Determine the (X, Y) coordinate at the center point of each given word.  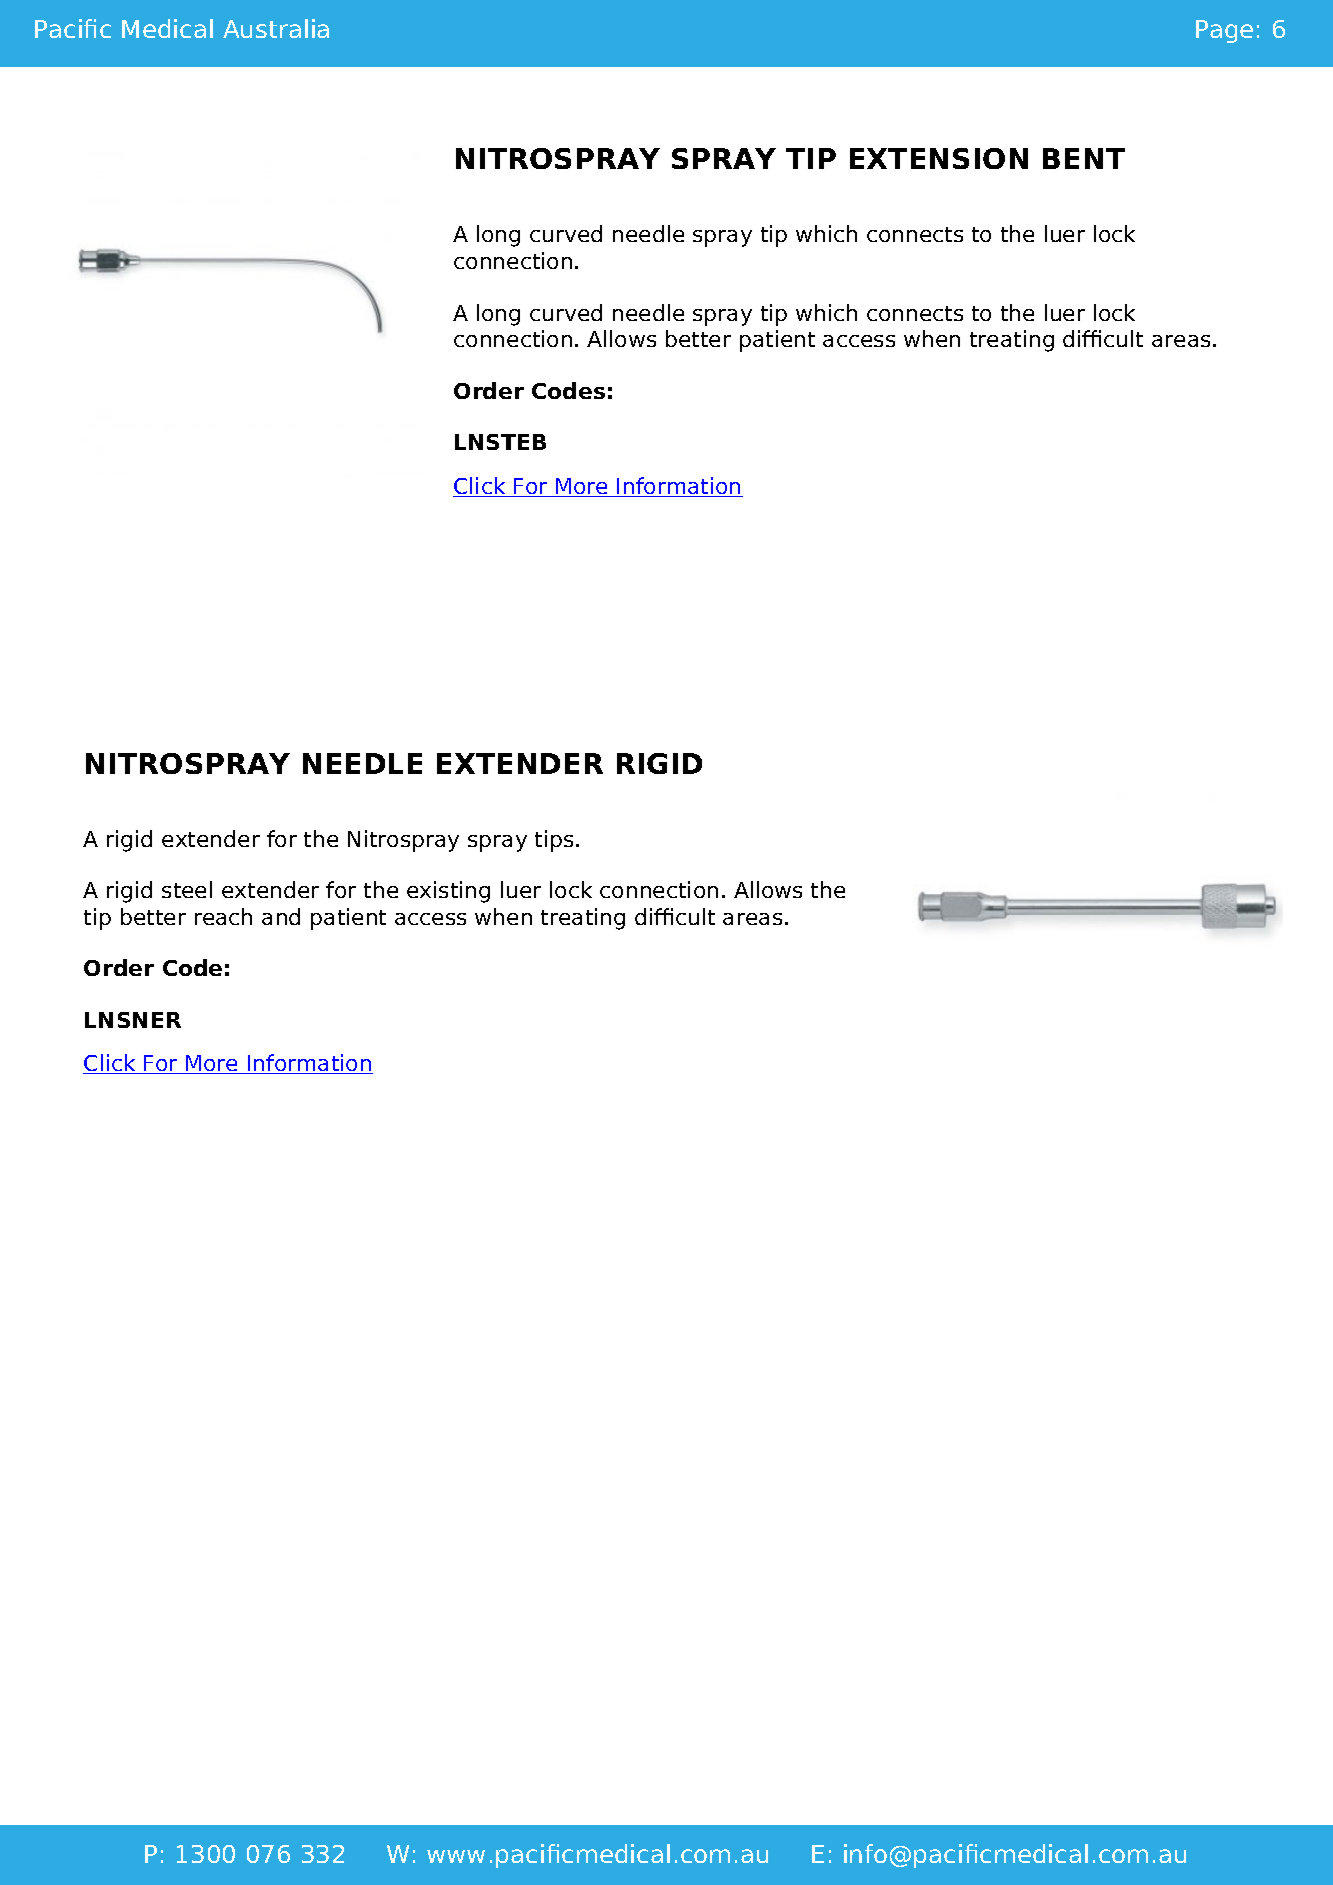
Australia (276, 28)
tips (554, 841)
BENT (1084, 158)
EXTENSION (939, 158)
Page (1224, 31)
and (281, 916)
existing (448, 892)
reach (223, 916)
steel (187, 889)
